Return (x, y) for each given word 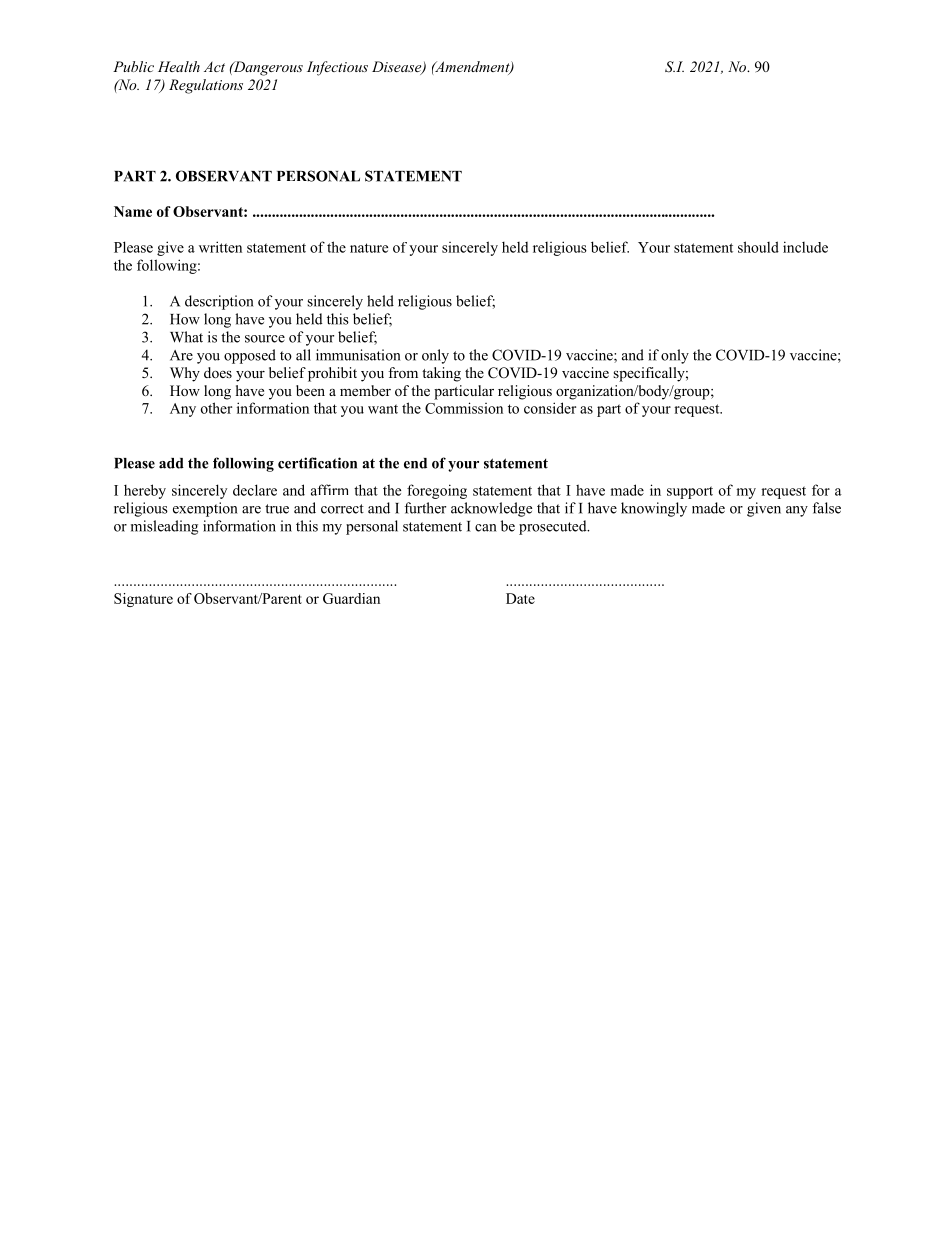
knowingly (654, 509)
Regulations (206, 86)
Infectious (337, 68)
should (758, 247)
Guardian (351, 598)
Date (520, 598)
